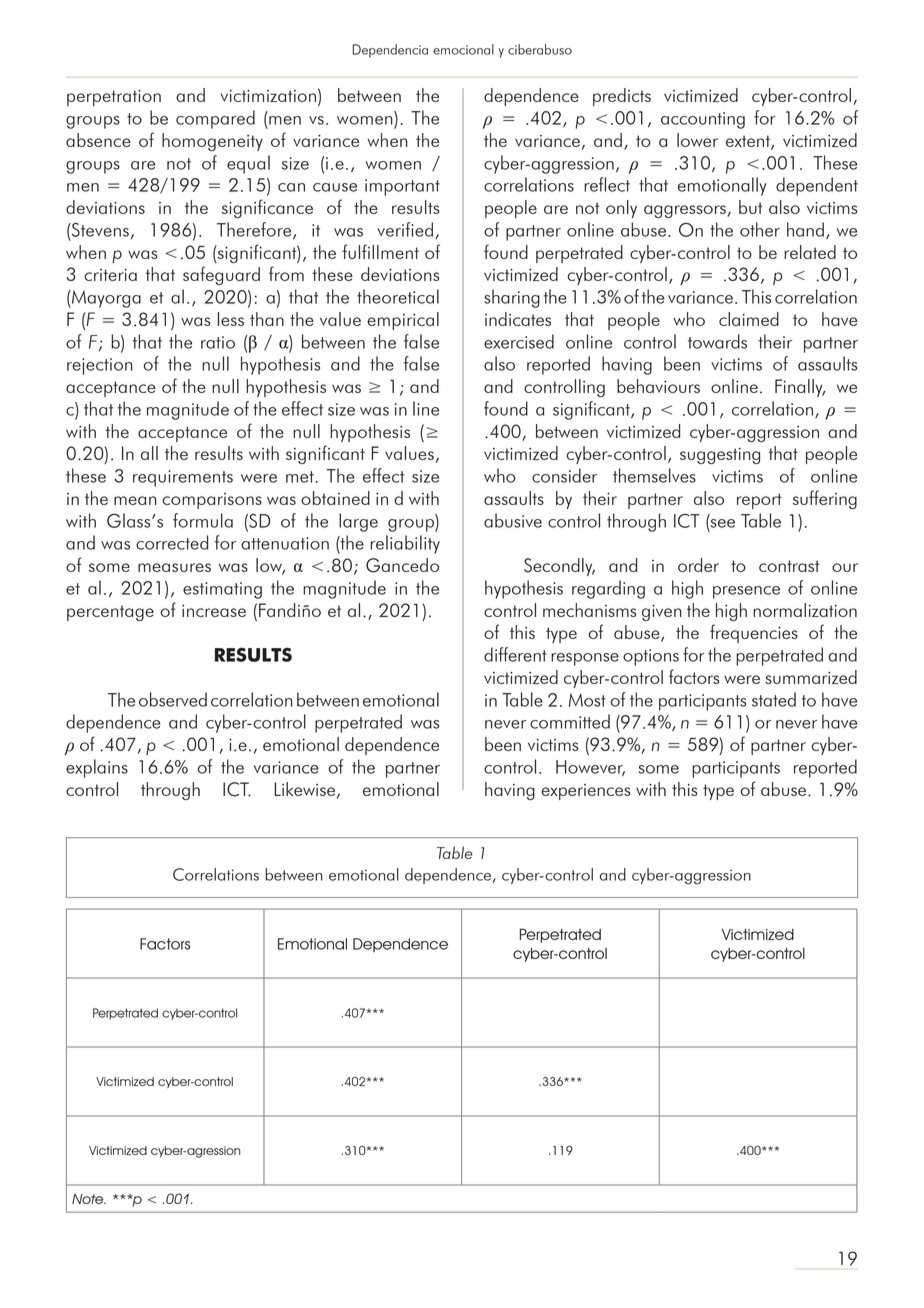  Describe the element at coordinates (570, 721) in the image. I see `committed` at that location.
